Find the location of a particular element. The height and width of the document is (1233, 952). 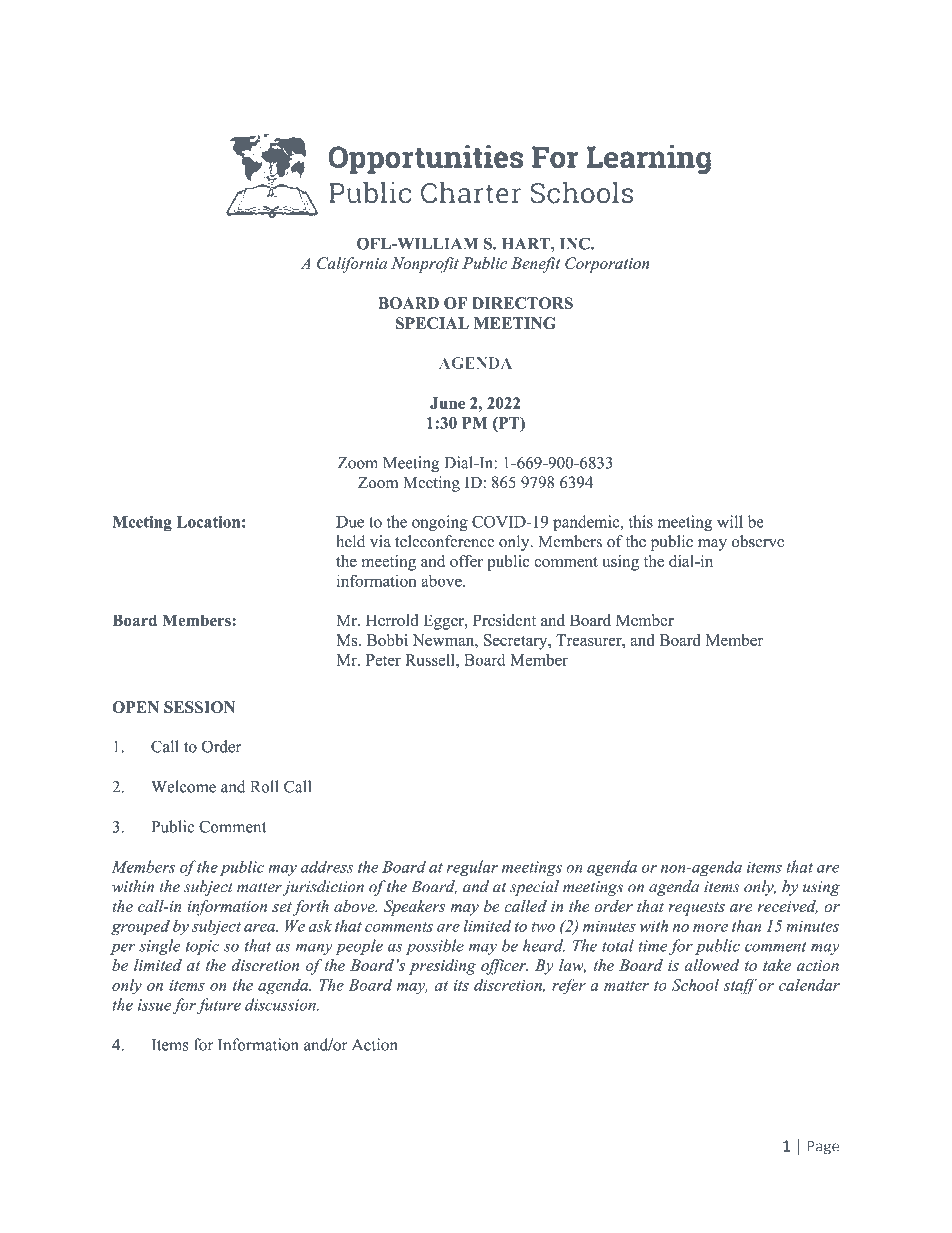

allowed is located at coordinates (712, 965).
